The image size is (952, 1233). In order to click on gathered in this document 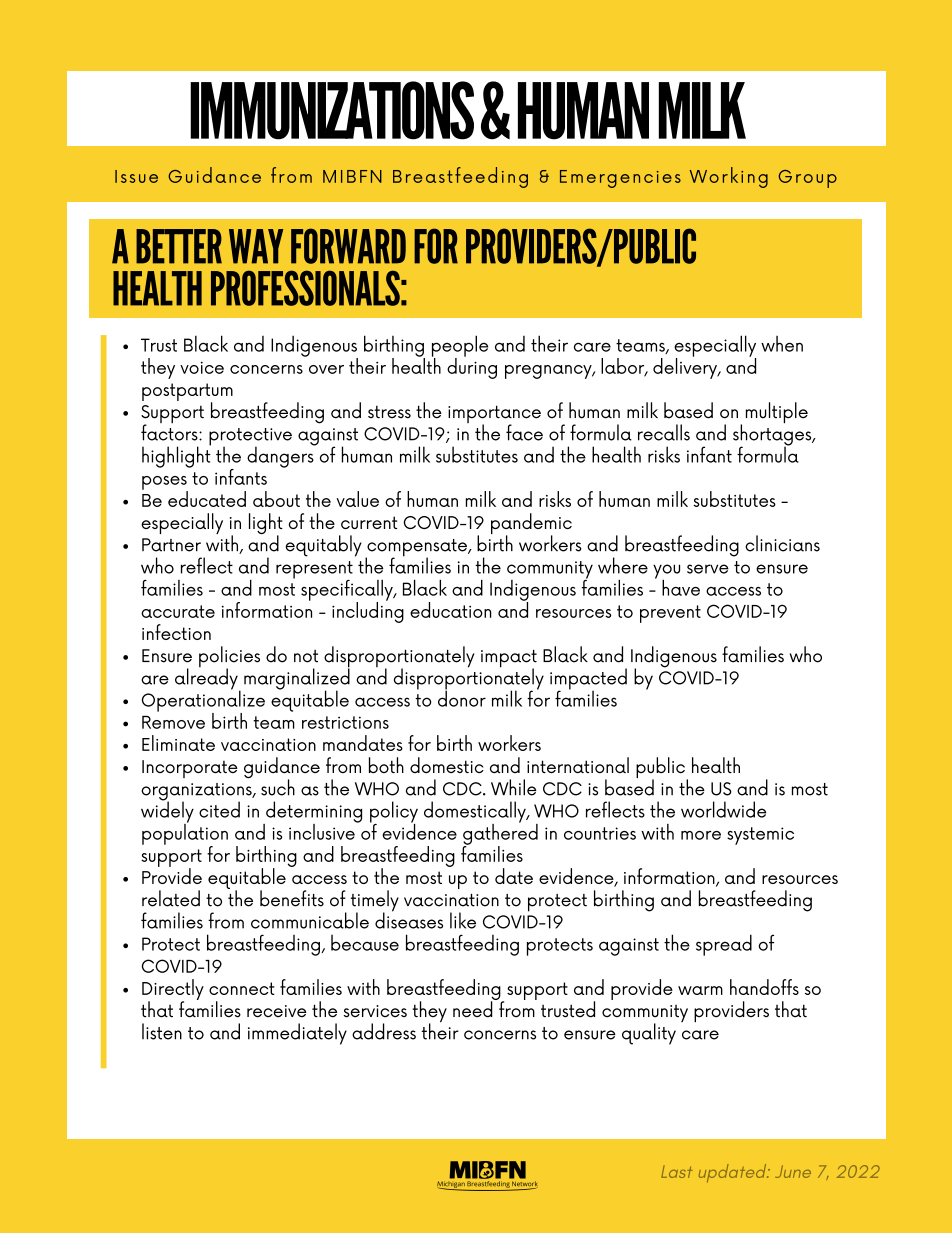, I will do `click(500, 834)`.
